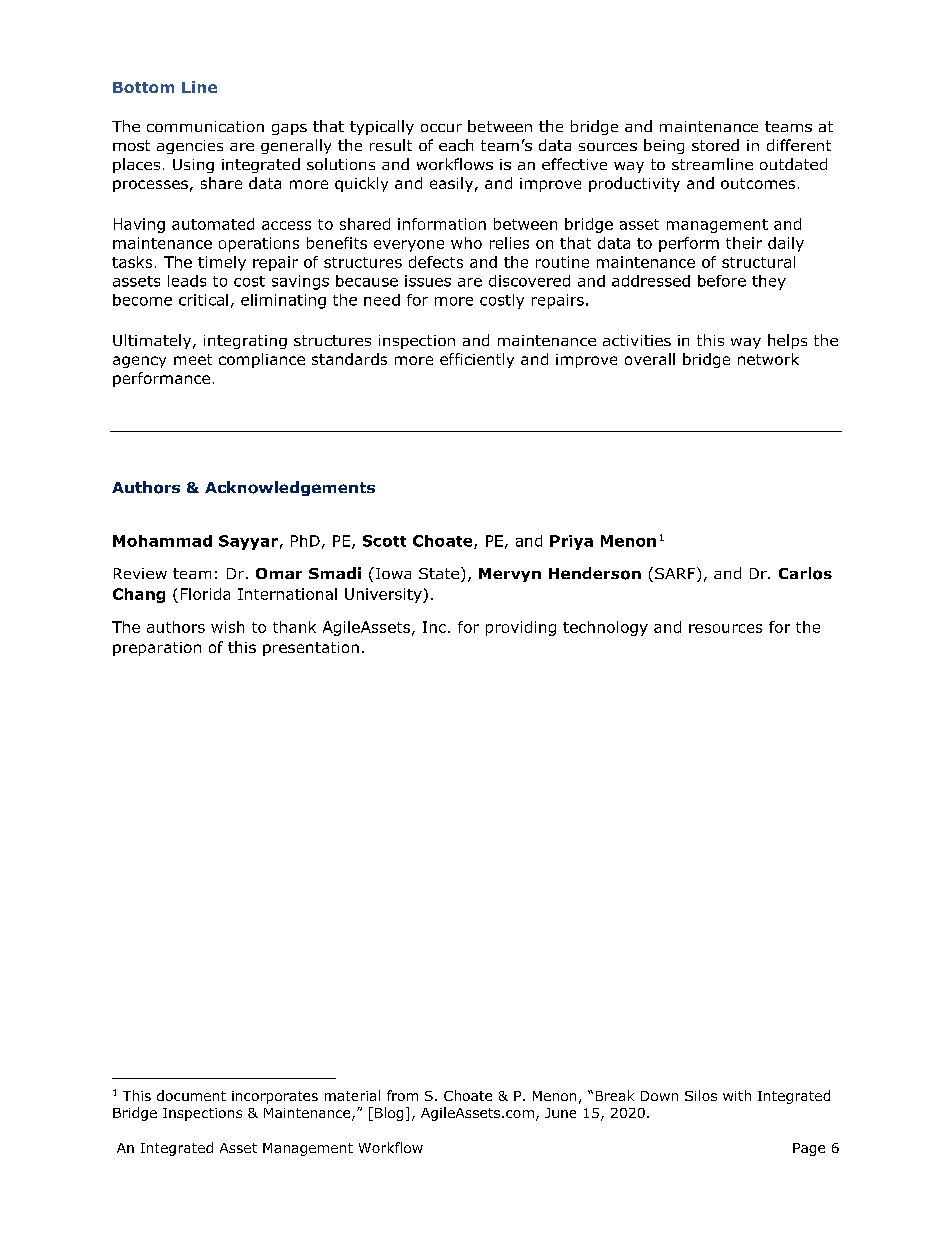 This screenshot has height=1233, width=952. What do you see at coordinates (290, 488) in the screenshot?
I see `Acknowledgements` at bounding box center [290, 488].
